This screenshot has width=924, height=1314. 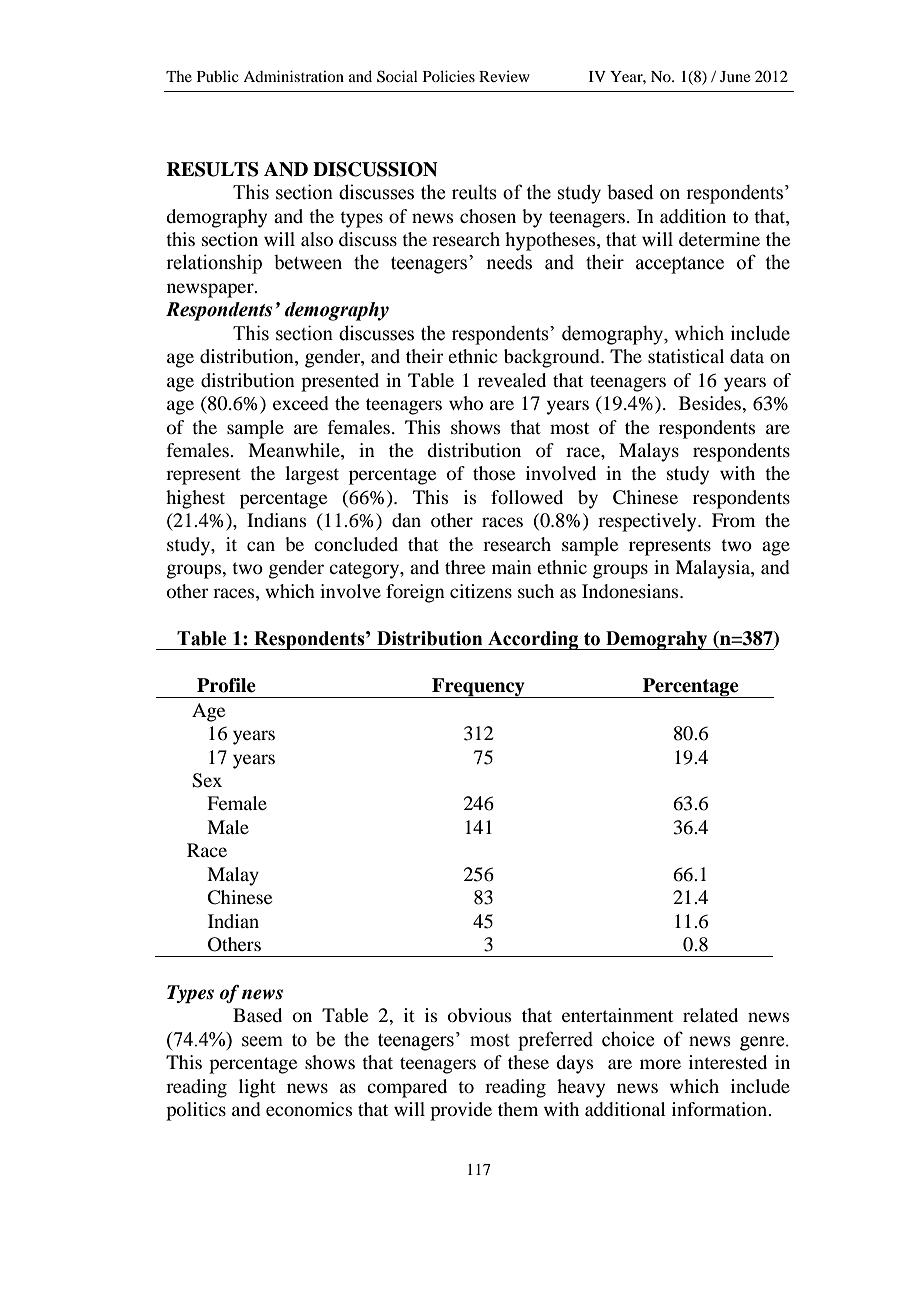 I want to click on Sex, so click(x=207, y=780).
